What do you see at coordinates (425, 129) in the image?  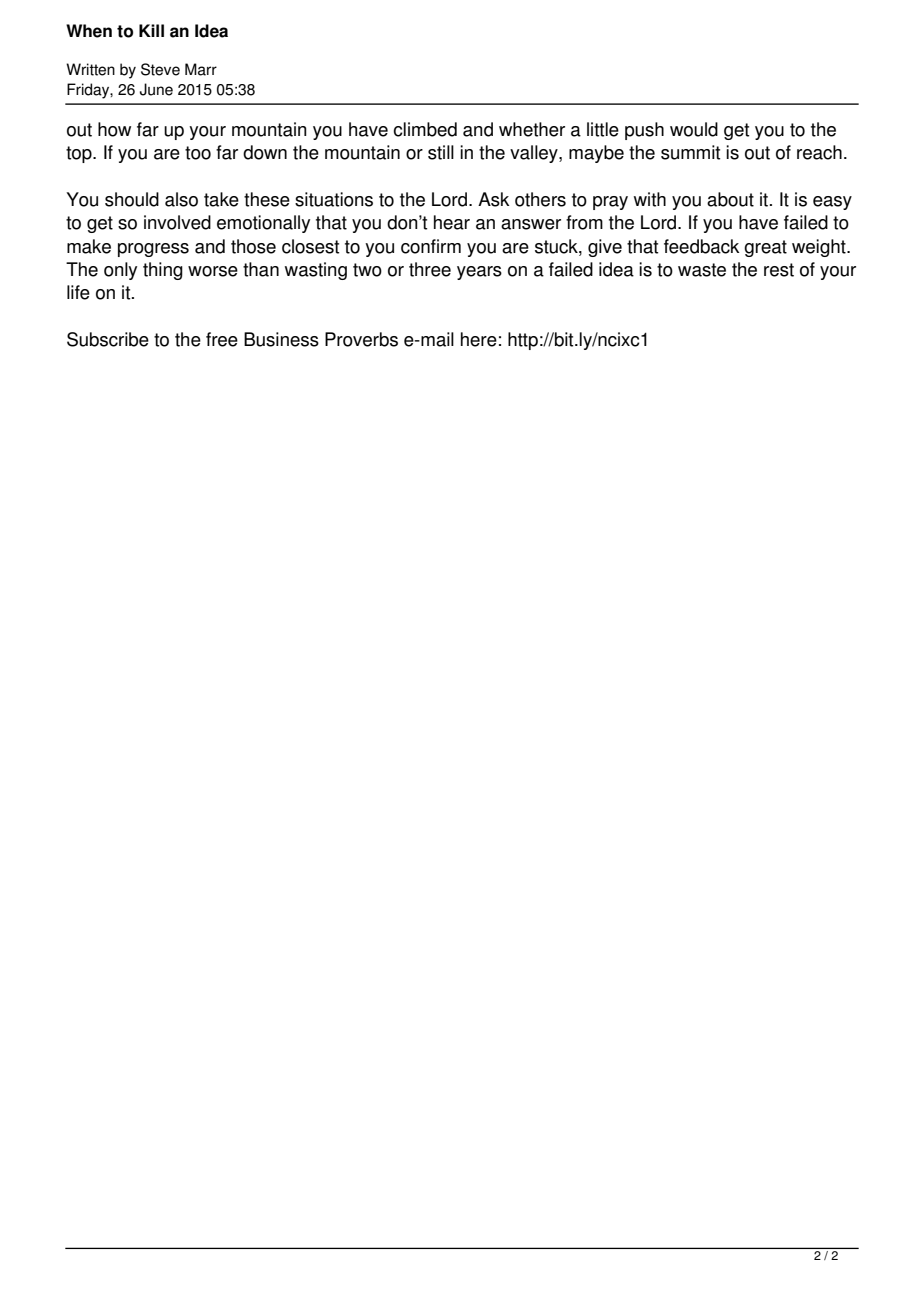 I see `climbed` at bounding box center [425, 129].
